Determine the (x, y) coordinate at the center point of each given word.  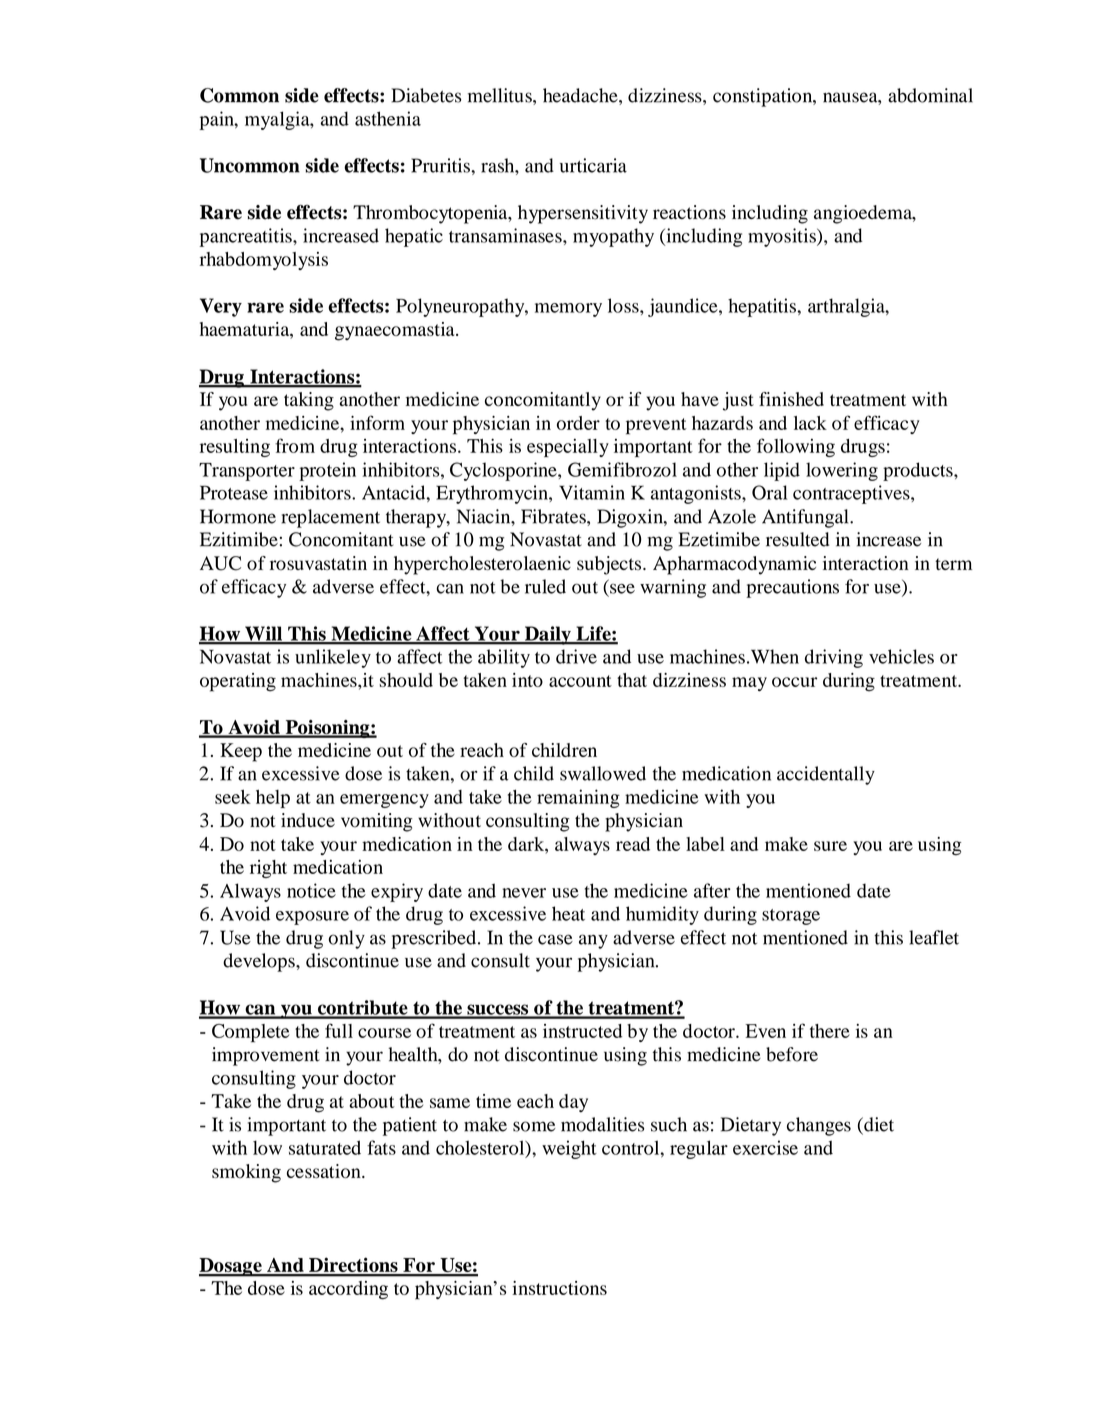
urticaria (593, 165)
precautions (792, 588)
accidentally (826, 775)
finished (791, 399)
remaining (578, 798)
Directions (353, 1266)
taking (309, 401)
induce (308, 820)
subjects (609, 565)
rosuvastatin (318, 563)
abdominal (930, 95)
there (830, 1031)
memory (568, 310)
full (339, 1030)
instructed (582, 1031)
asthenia (388, 118)
